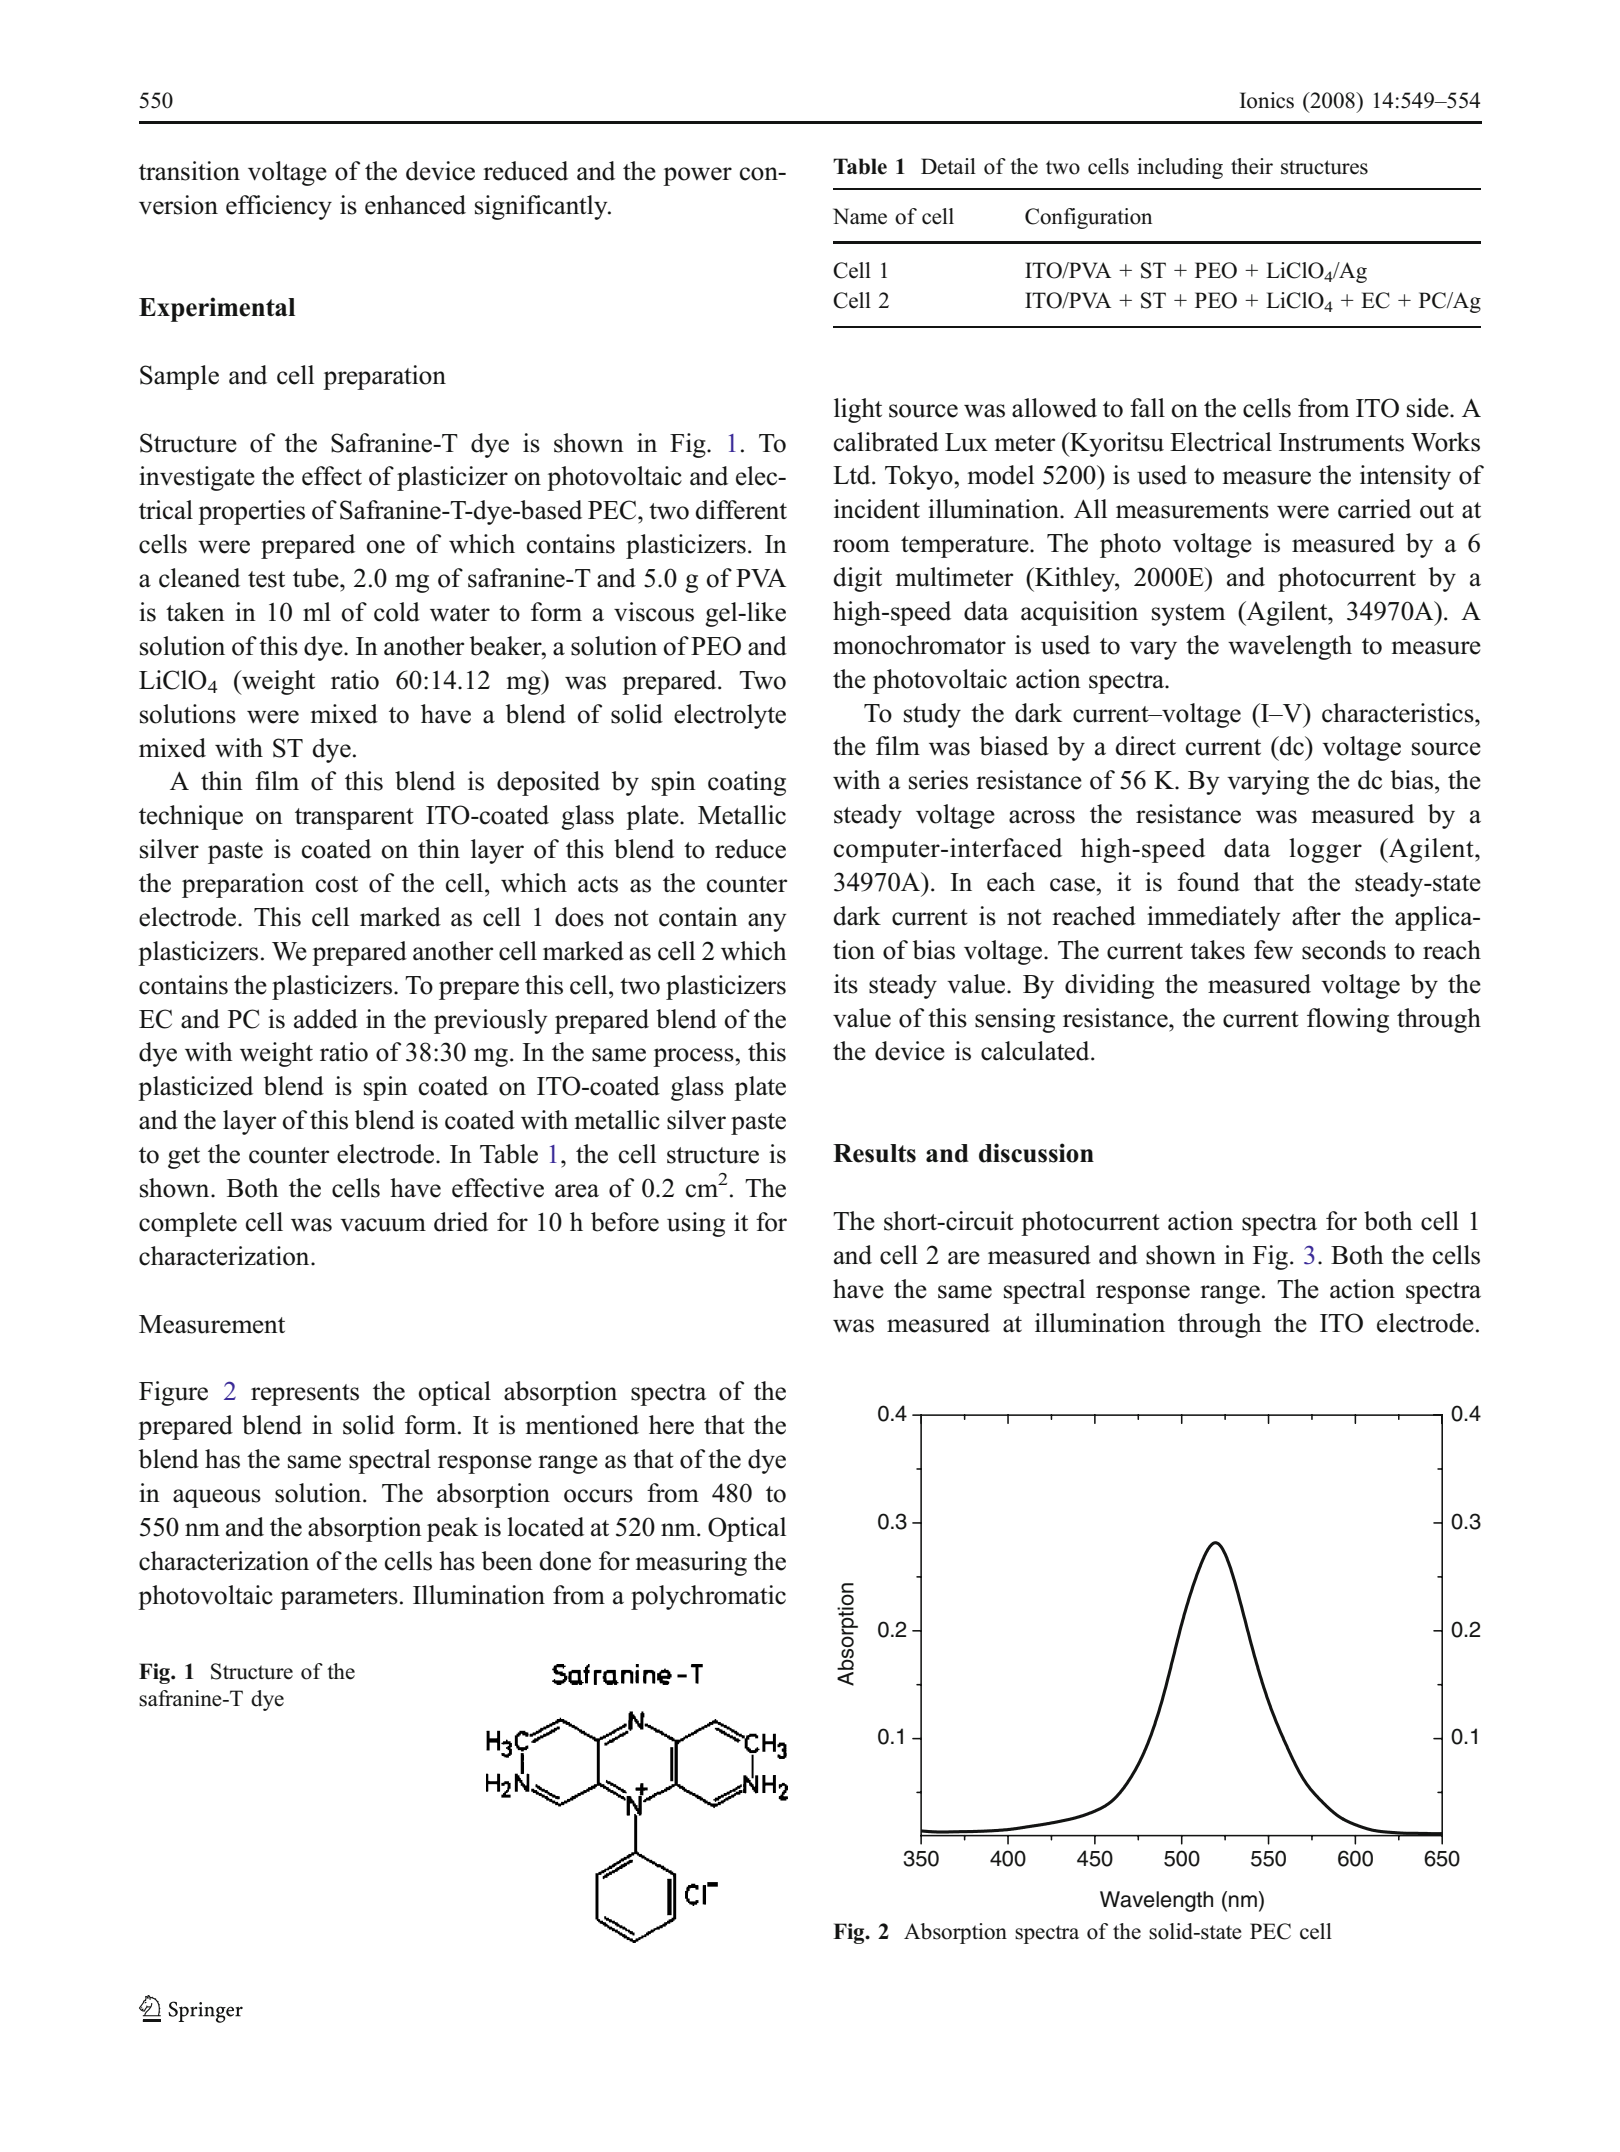  What do you see at coordinates (415, 205) in the document?
I see `enhanced` at bounding box center [415, 205].
